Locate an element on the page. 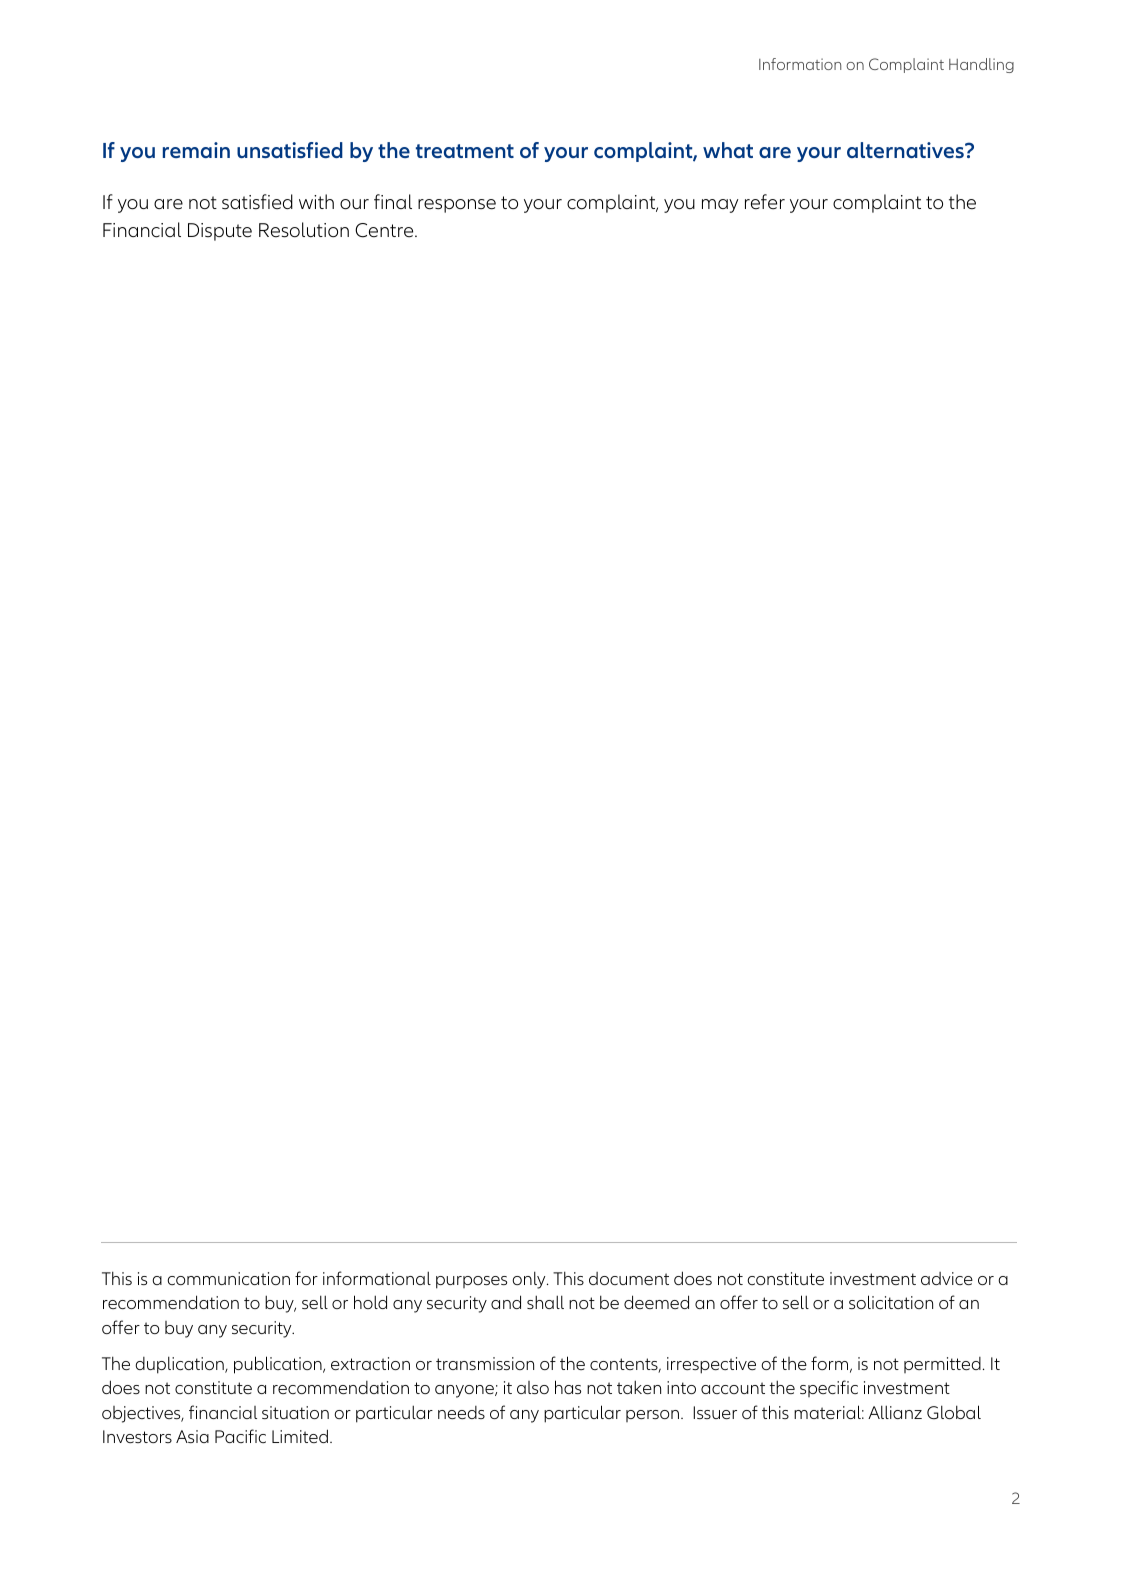  document is located at coordinates (629, 1278).
